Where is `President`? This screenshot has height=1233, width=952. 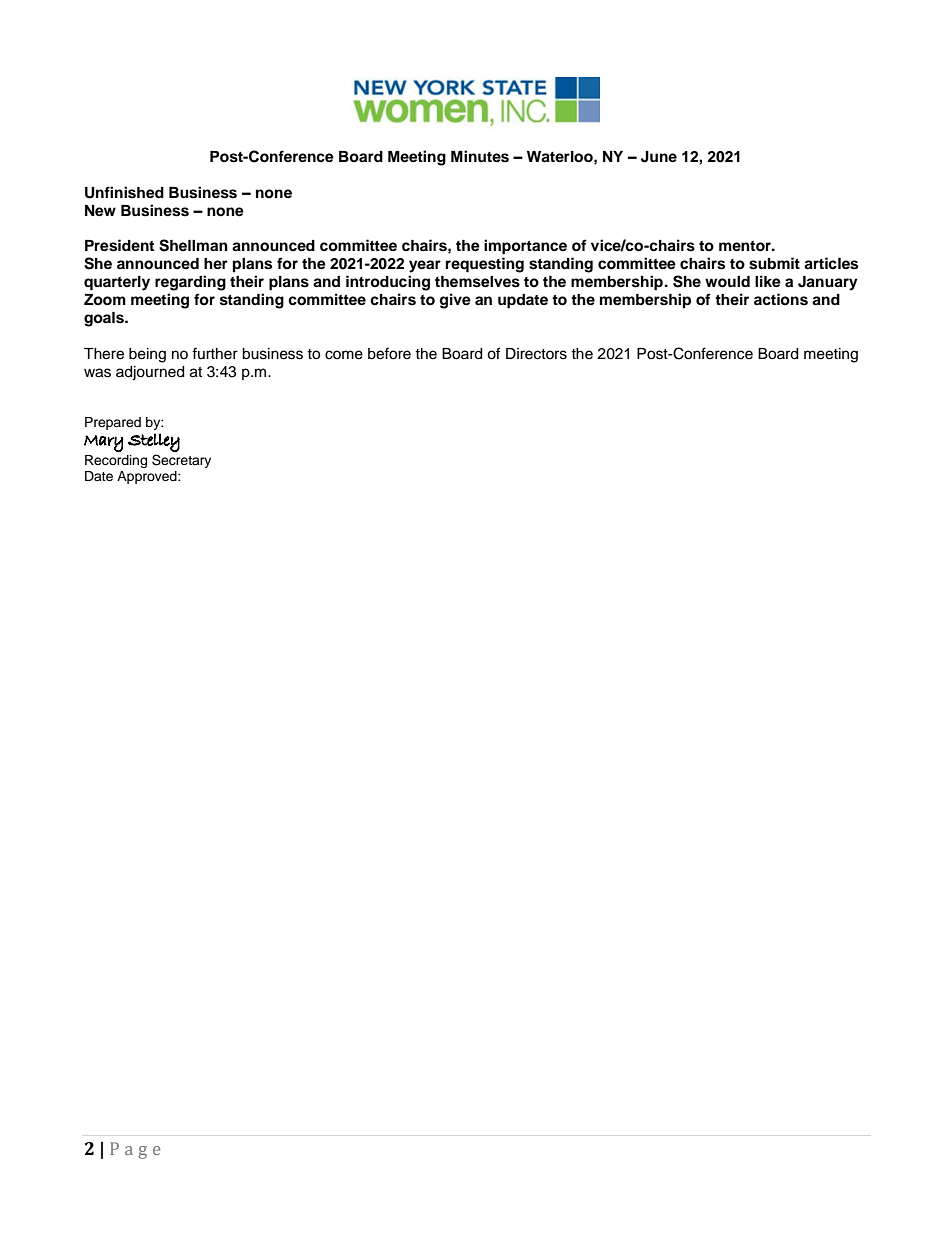 President is located at coordinates (119, 245).
